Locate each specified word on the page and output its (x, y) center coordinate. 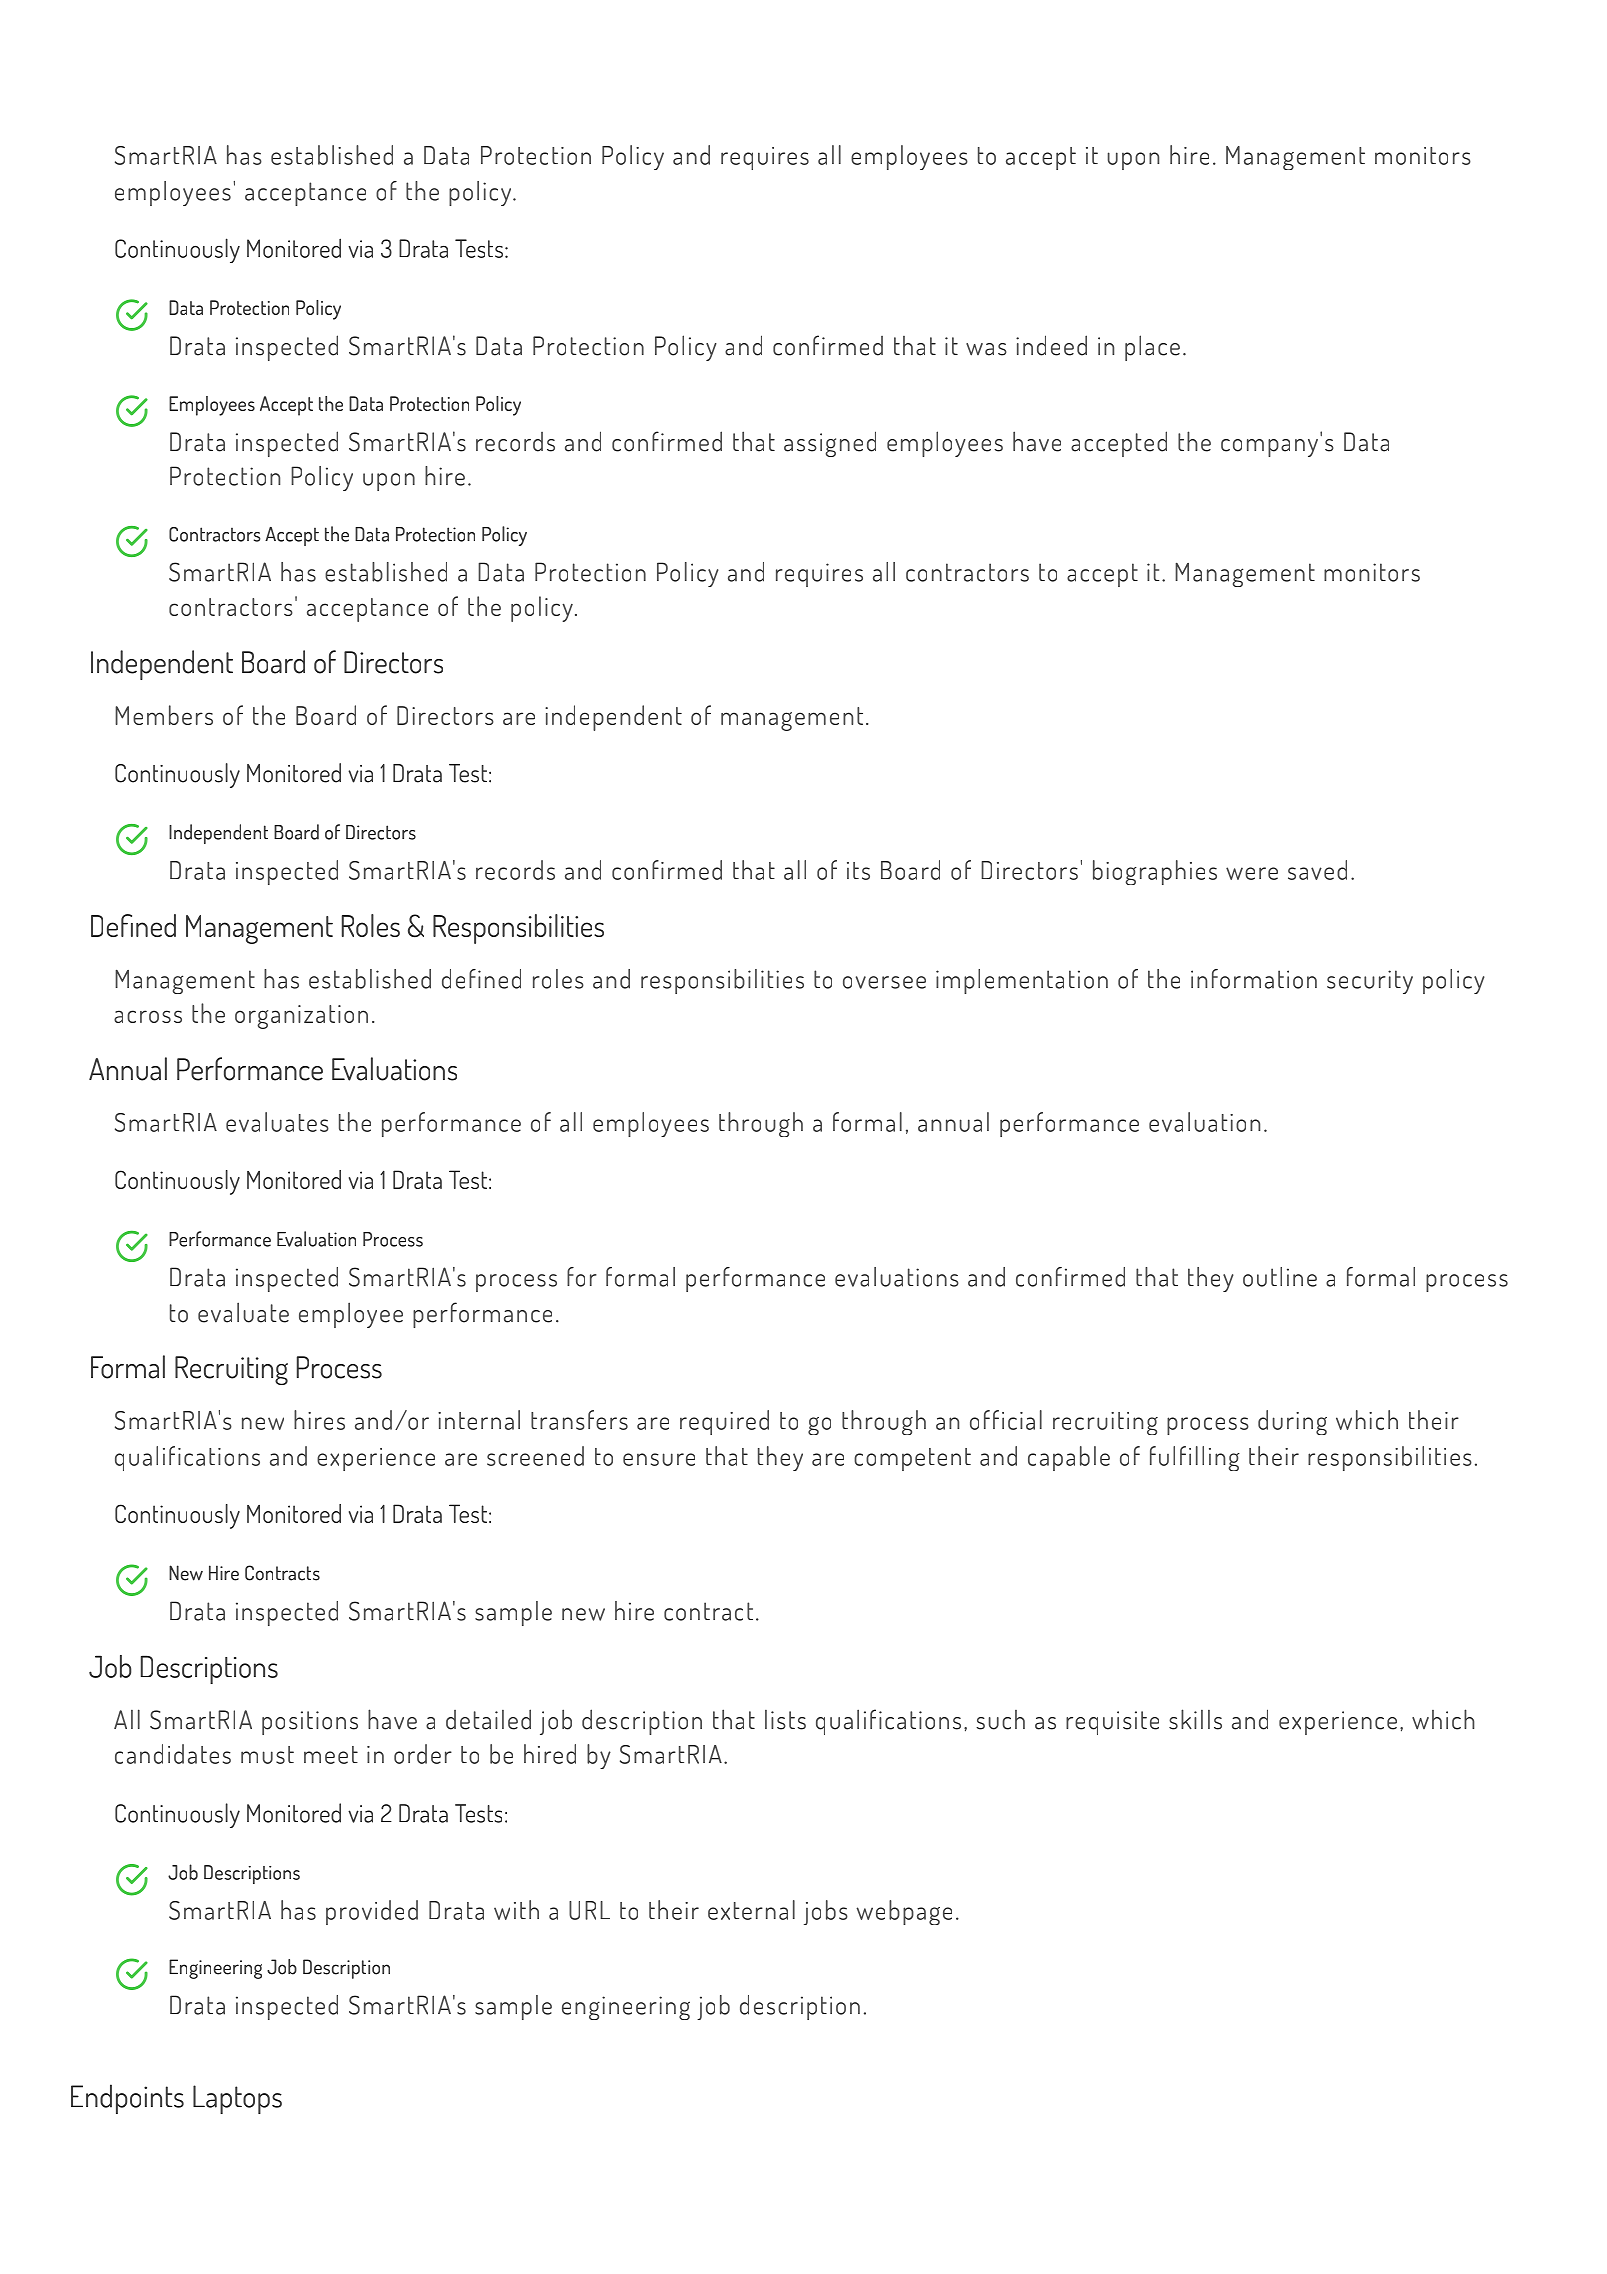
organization (301, 1017)
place (1152, 348)
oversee (884, 982)
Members (164, 715)
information (1254, 979)
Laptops (237, 2099)
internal (479, 1420)
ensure (659, 1459)
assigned (830, 444)
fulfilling (1195, 1458)
